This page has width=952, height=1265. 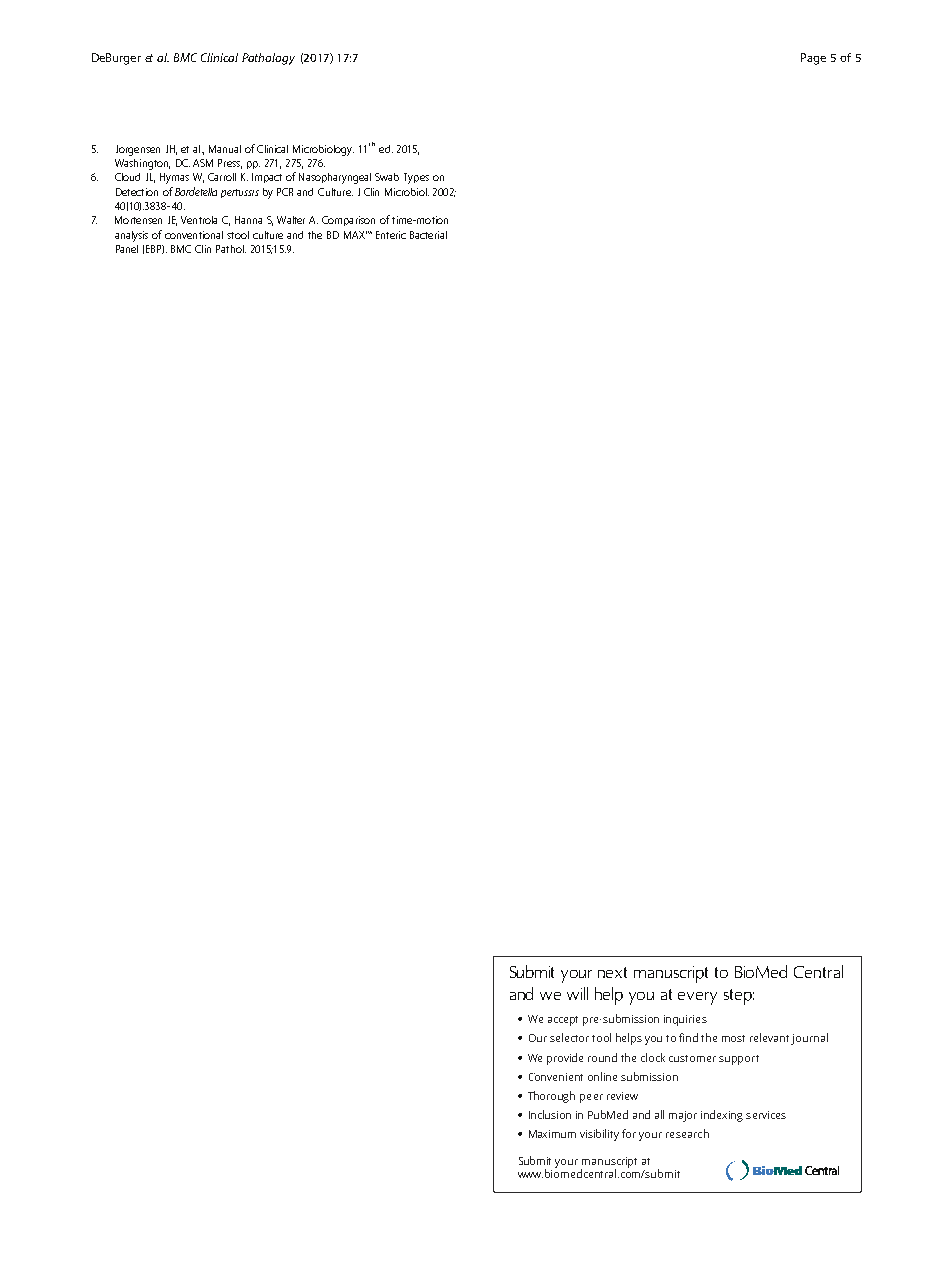 I want to click on Bacterial, so click(x=428, y=235).
